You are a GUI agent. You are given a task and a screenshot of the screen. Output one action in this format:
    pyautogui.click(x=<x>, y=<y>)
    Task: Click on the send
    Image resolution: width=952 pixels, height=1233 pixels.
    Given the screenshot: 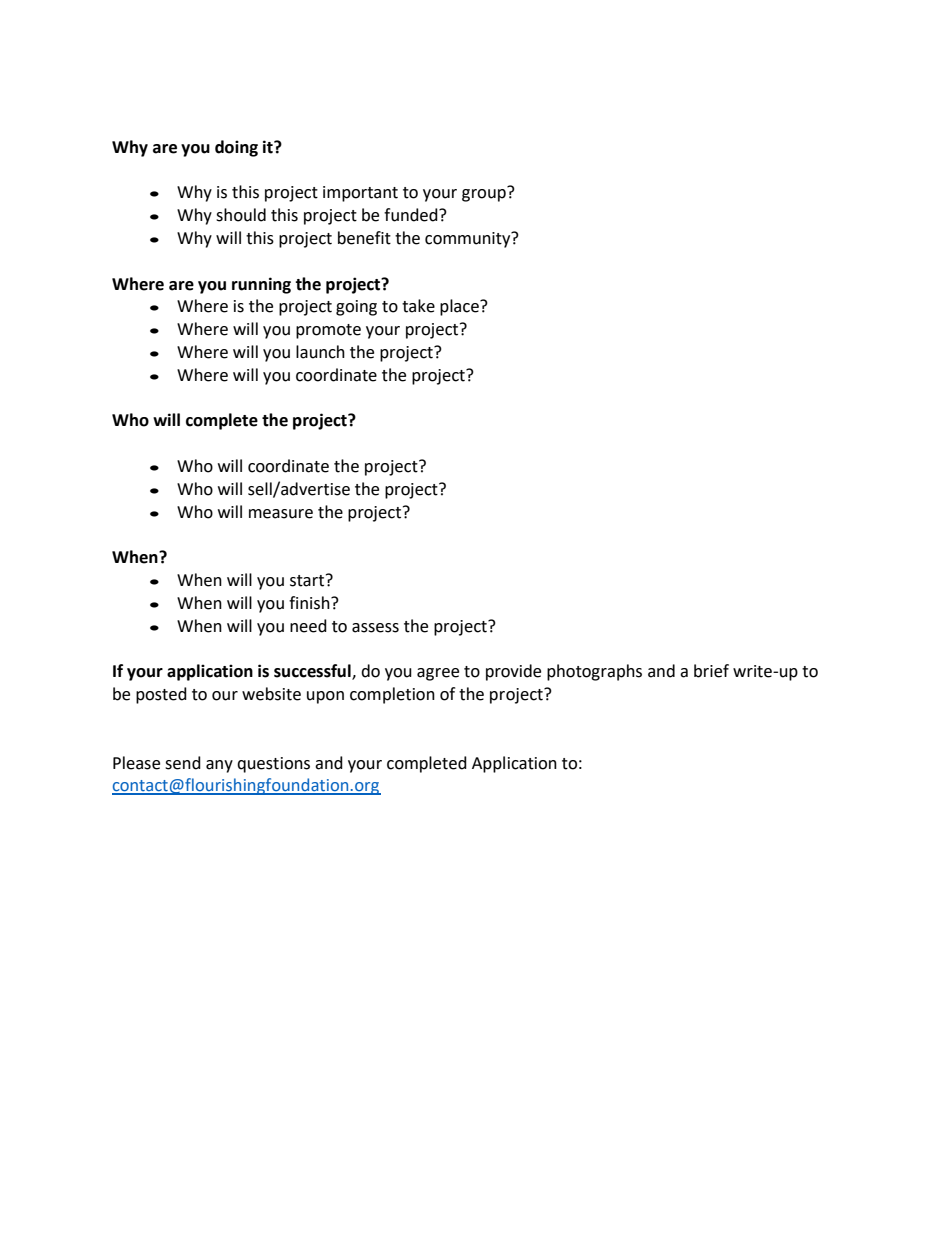 What is the action you would take?
    pyautogui.click(x=183, y=763)
